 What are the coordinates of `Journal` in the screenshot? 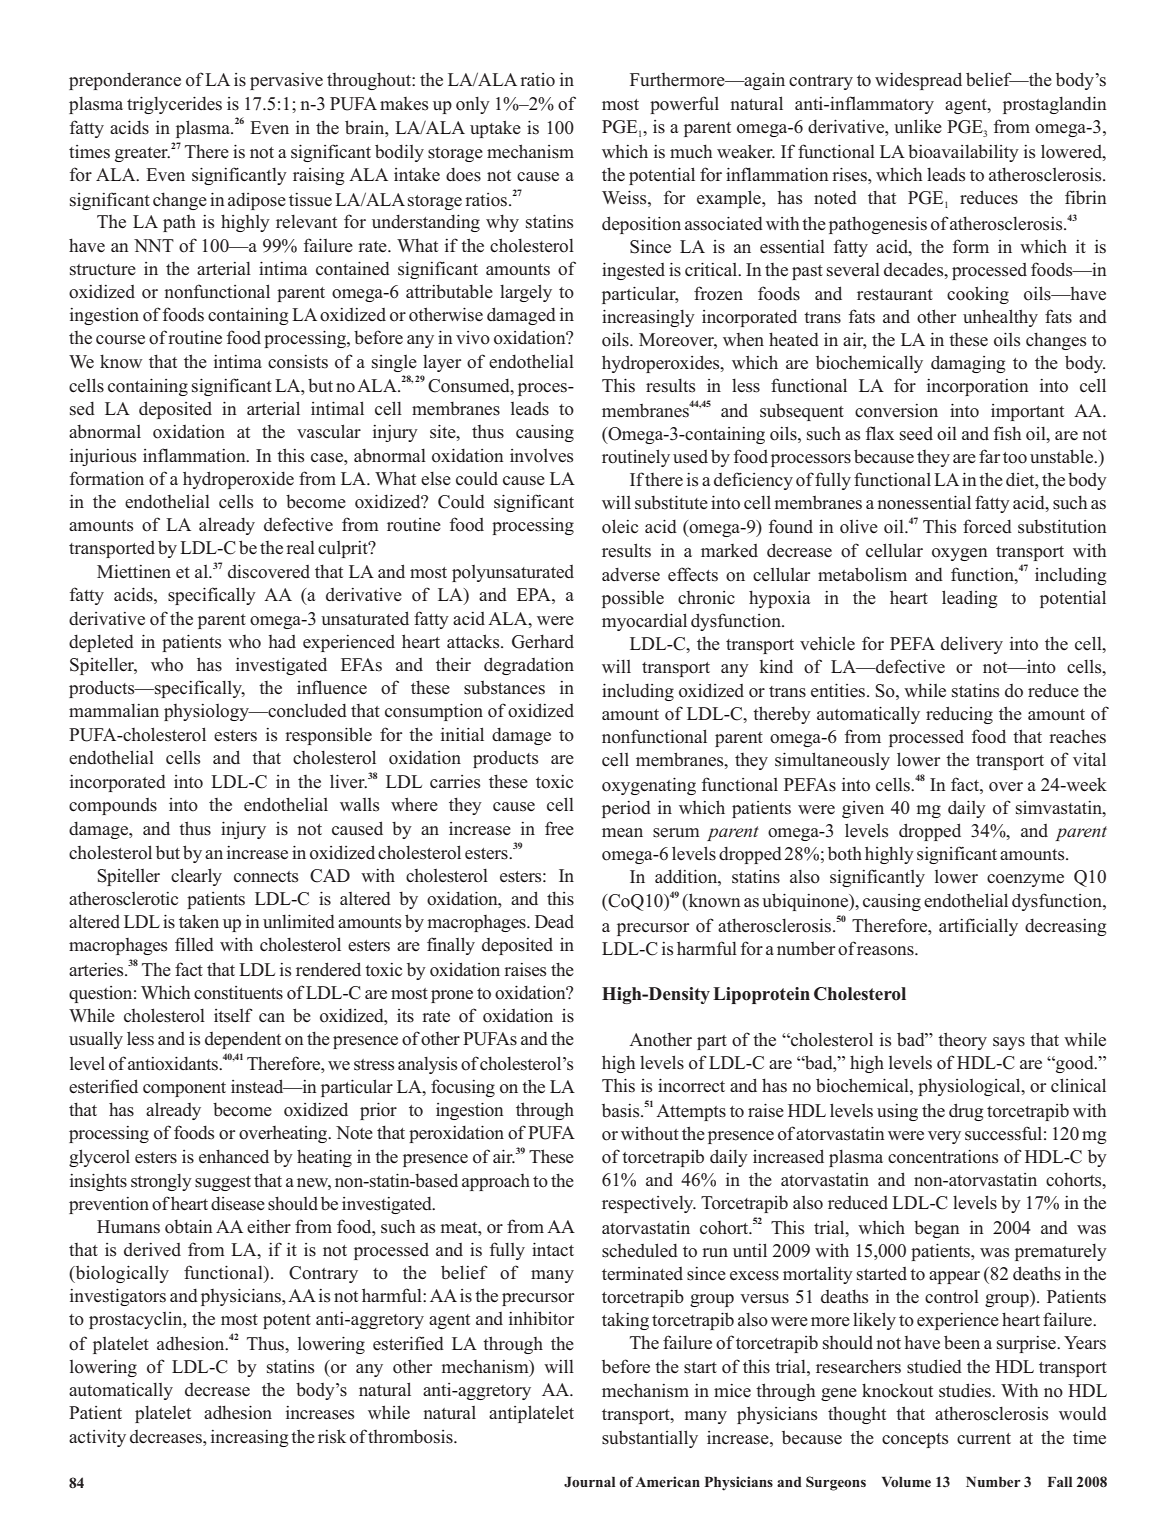 It's located at (589, 1482).
